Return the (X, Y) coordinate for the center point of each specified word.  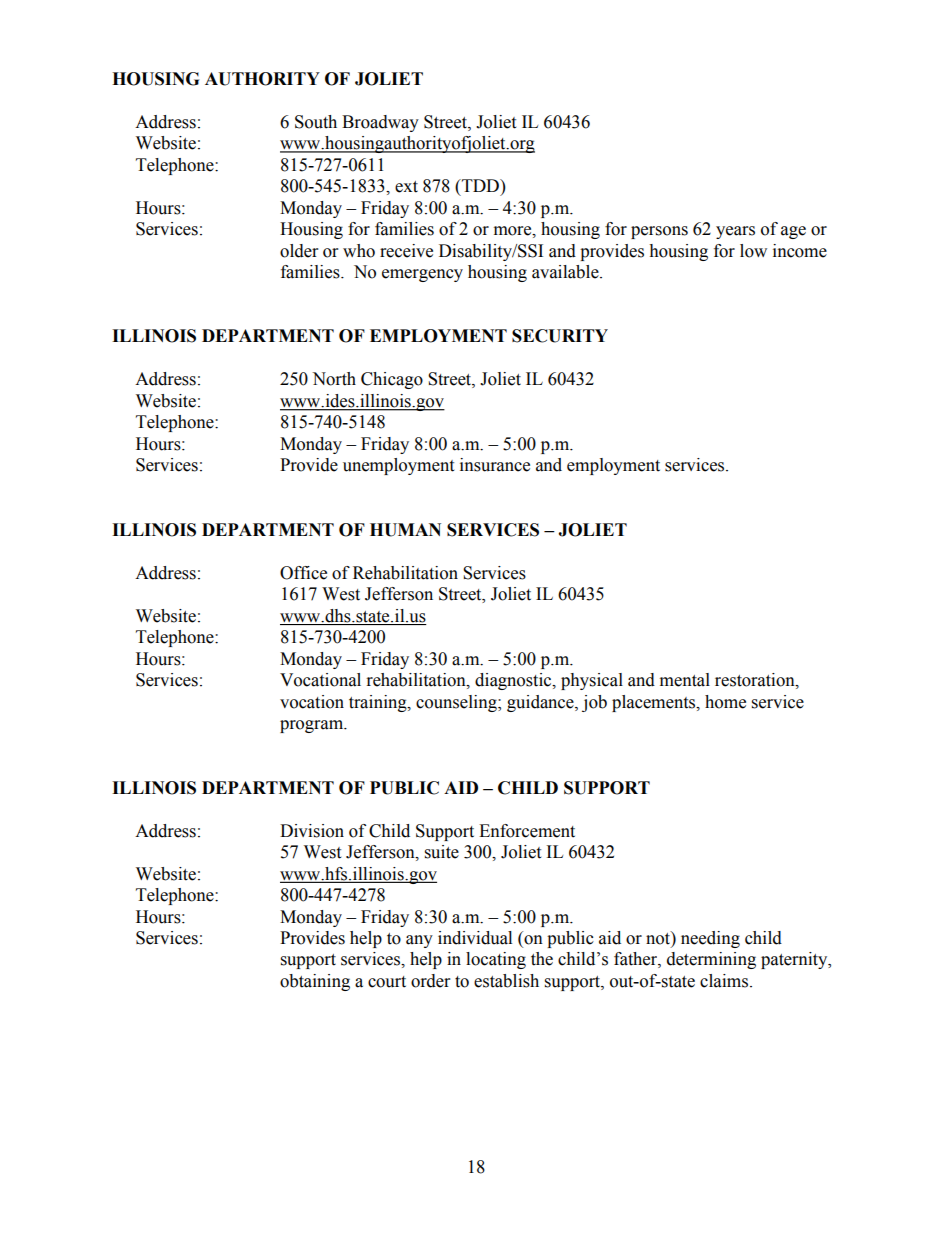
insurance (495, 465)
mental (685, 680)
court (387, 982)
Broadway (380, 123)
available (566, 272)
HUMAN (405, 530)
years (735, 232)
